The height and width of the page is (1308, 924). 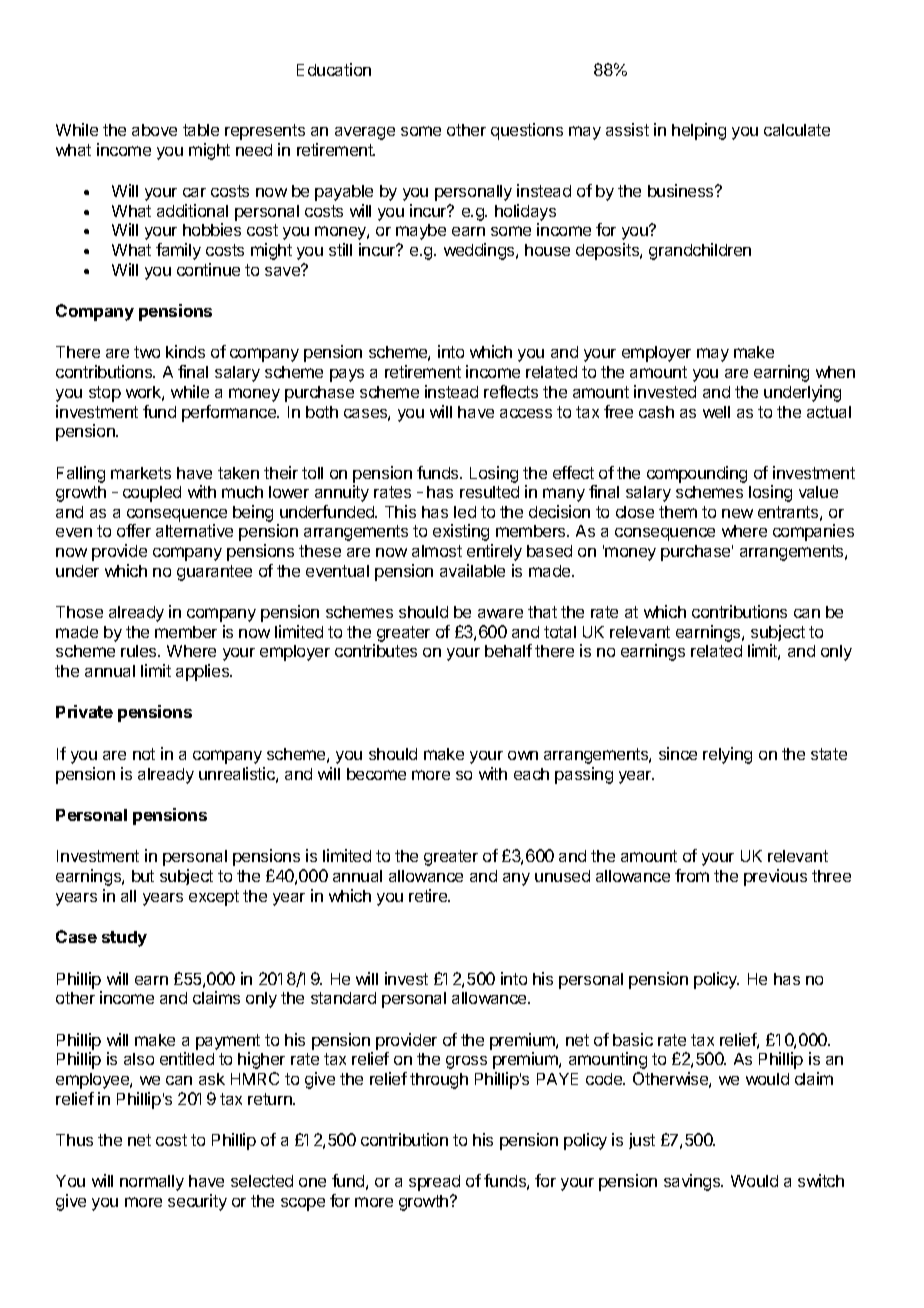 What do you see at coordinates (500, 613) in the page?
I see `aware` at bounding box center [500, 613].
